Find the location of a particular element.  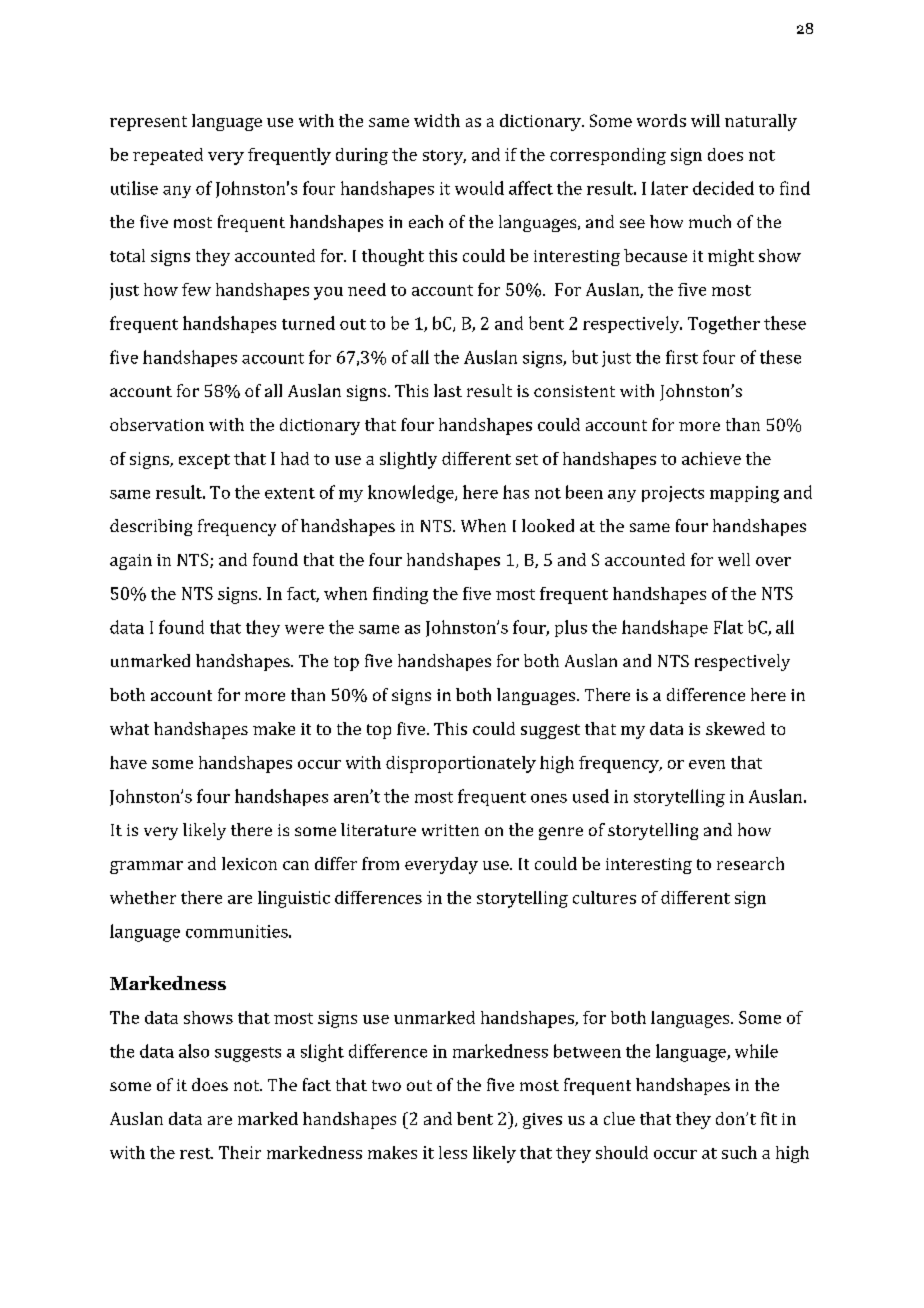

such is located at coordinates (739, 1152).
